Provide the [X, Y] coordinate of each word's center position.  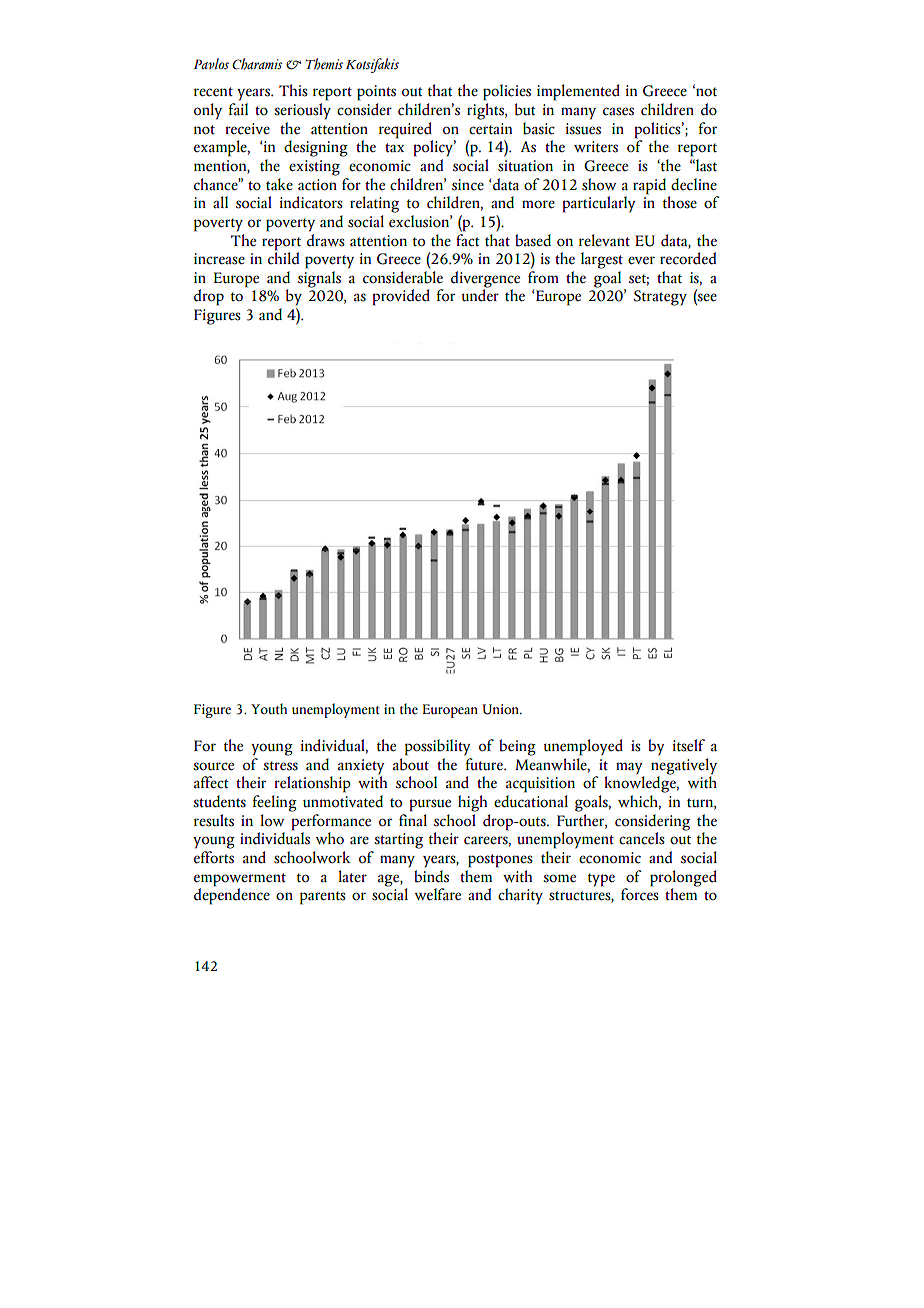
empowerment [240, 880]
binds [431, 875]
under [480, 294]
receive [247, 129]
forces [640, 893]
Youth [269, 708]
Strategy [660, 298]
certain [490, 129]
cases [618, 111]
